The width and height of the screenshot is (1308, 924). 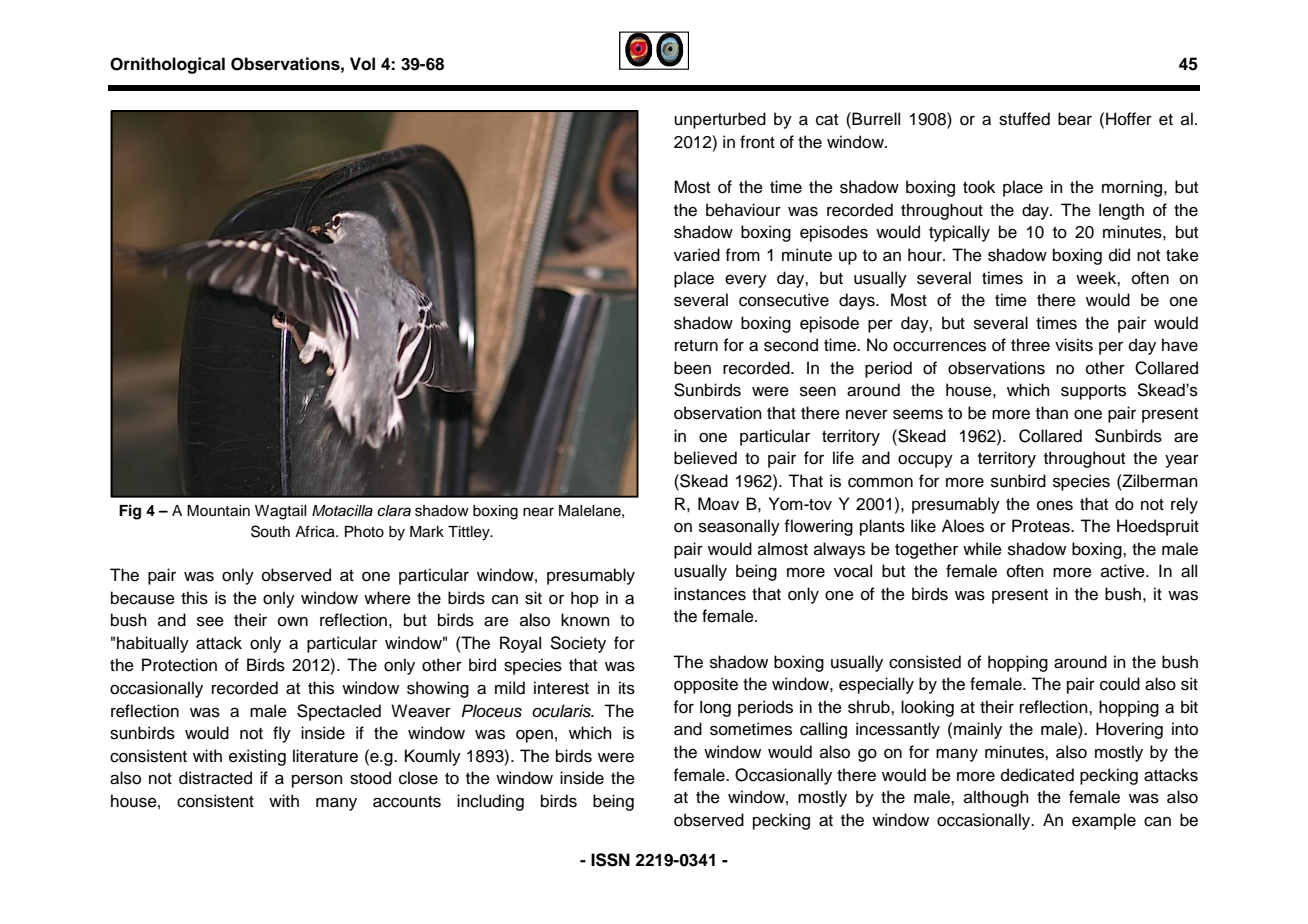 I want to click on rely, so click(x=1184, y=505).
